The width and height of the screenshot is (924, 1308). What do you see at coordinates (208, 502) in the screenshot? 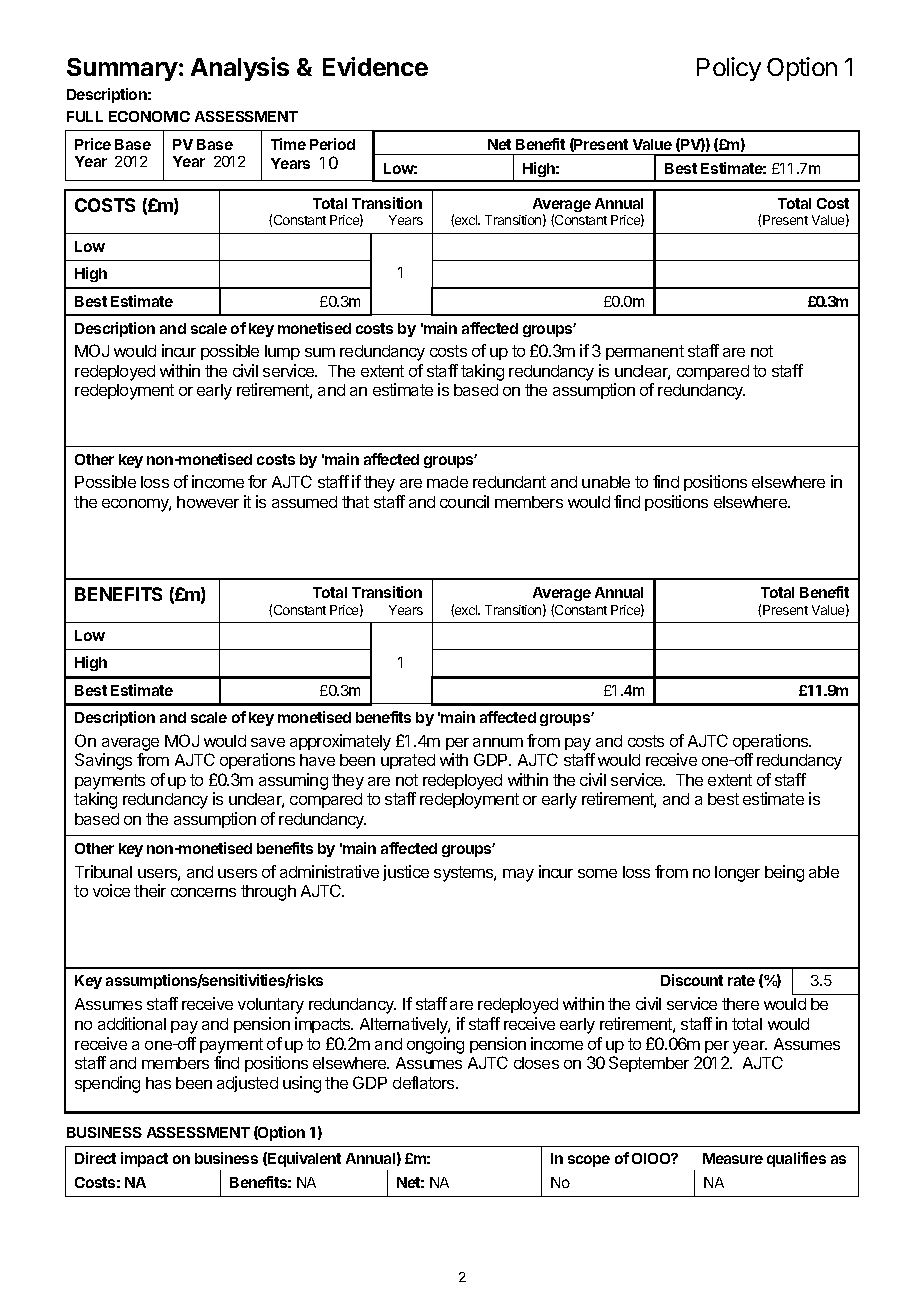
I see `however` at bounding box center [208, 502].
